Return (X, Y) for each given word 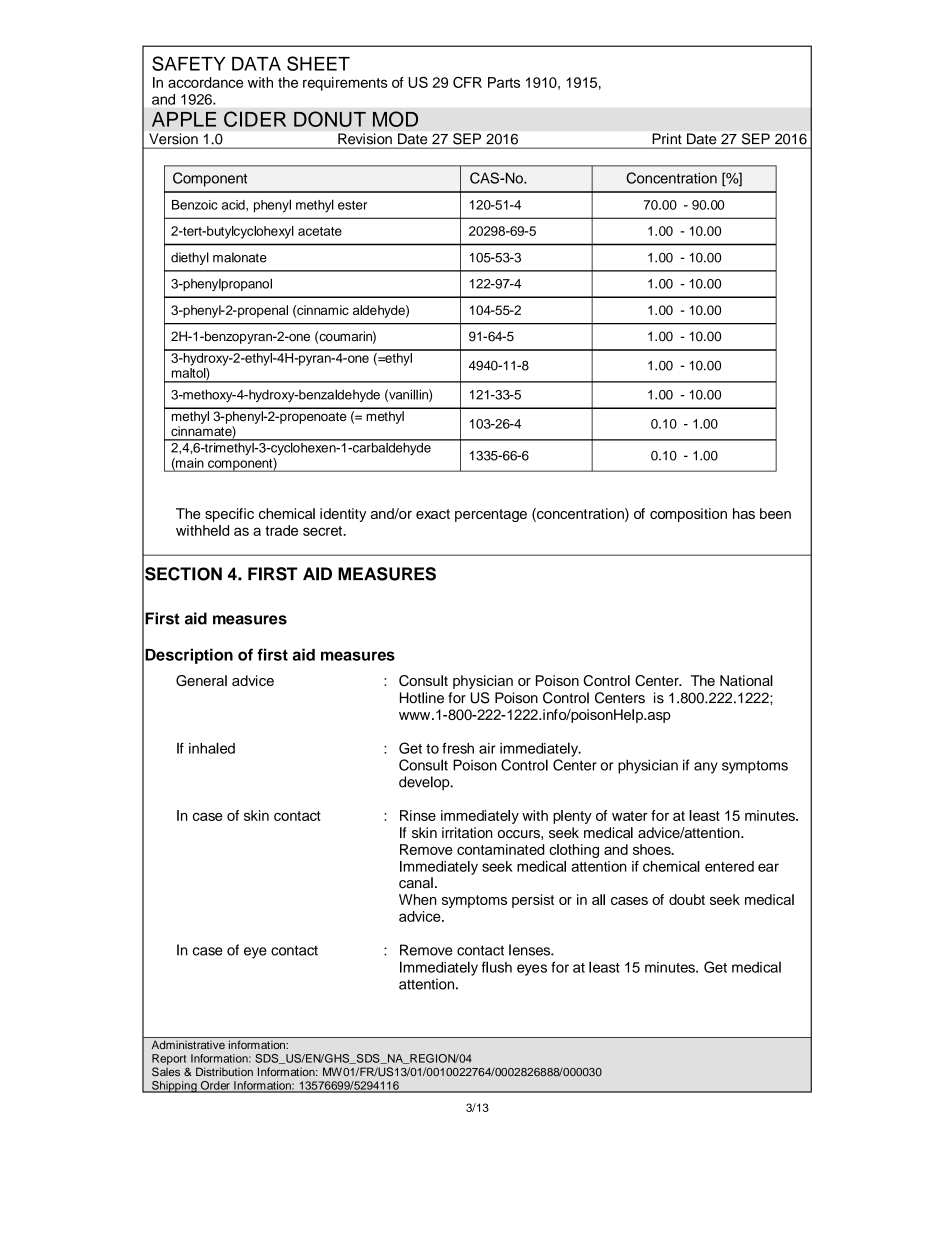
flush (497, 967)
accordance (205, 82)
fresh (458, 748)
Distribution (224, 1071)
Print (667, 138)
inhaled (212, 748)
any (706, 768)
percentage (491, 515)
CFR (467, 82)
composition (688, 515)
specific (229, 515)
